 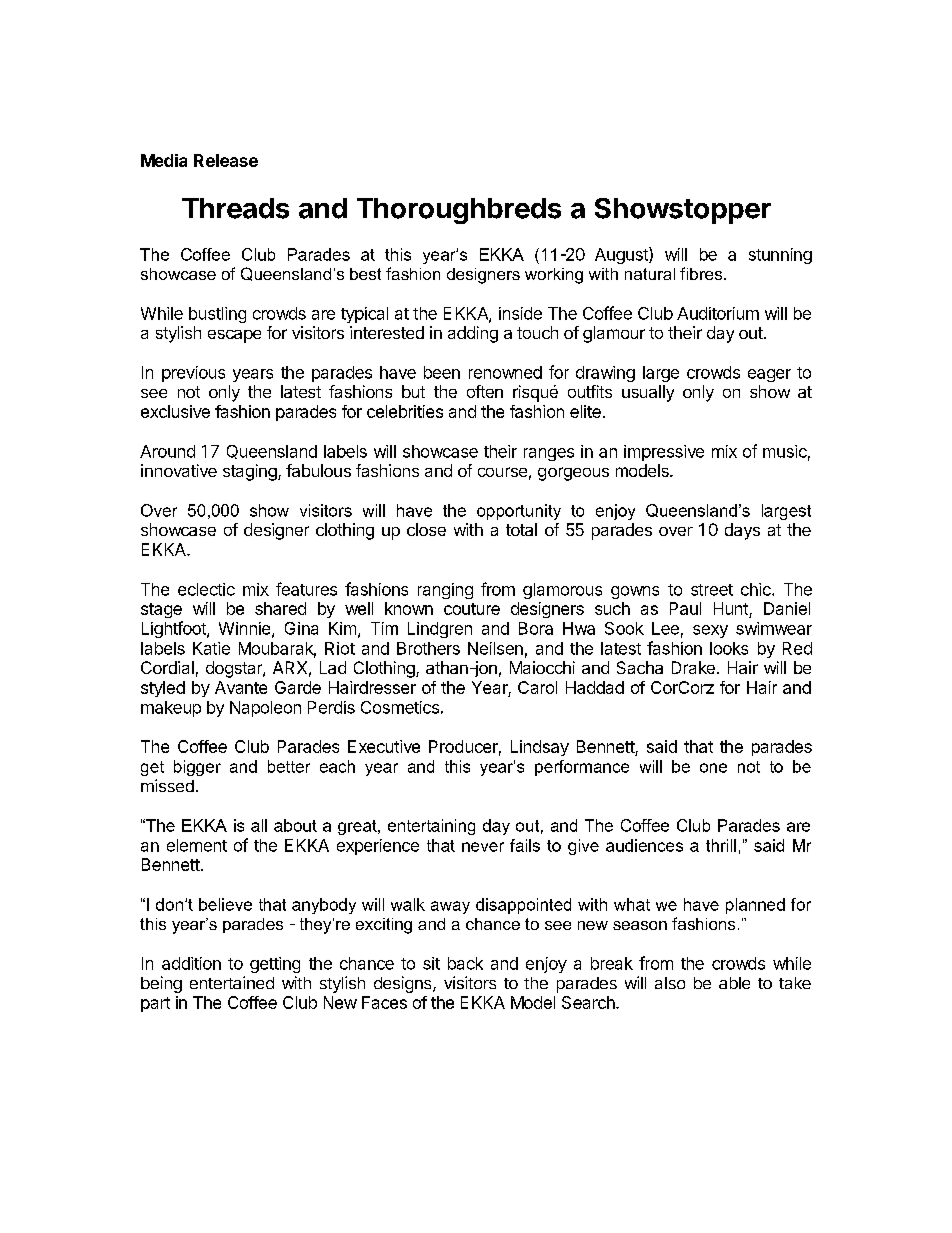 What do you see at coordinates (445, 591) in the image?
I see `ranging` at bounding box center [445, 591].
